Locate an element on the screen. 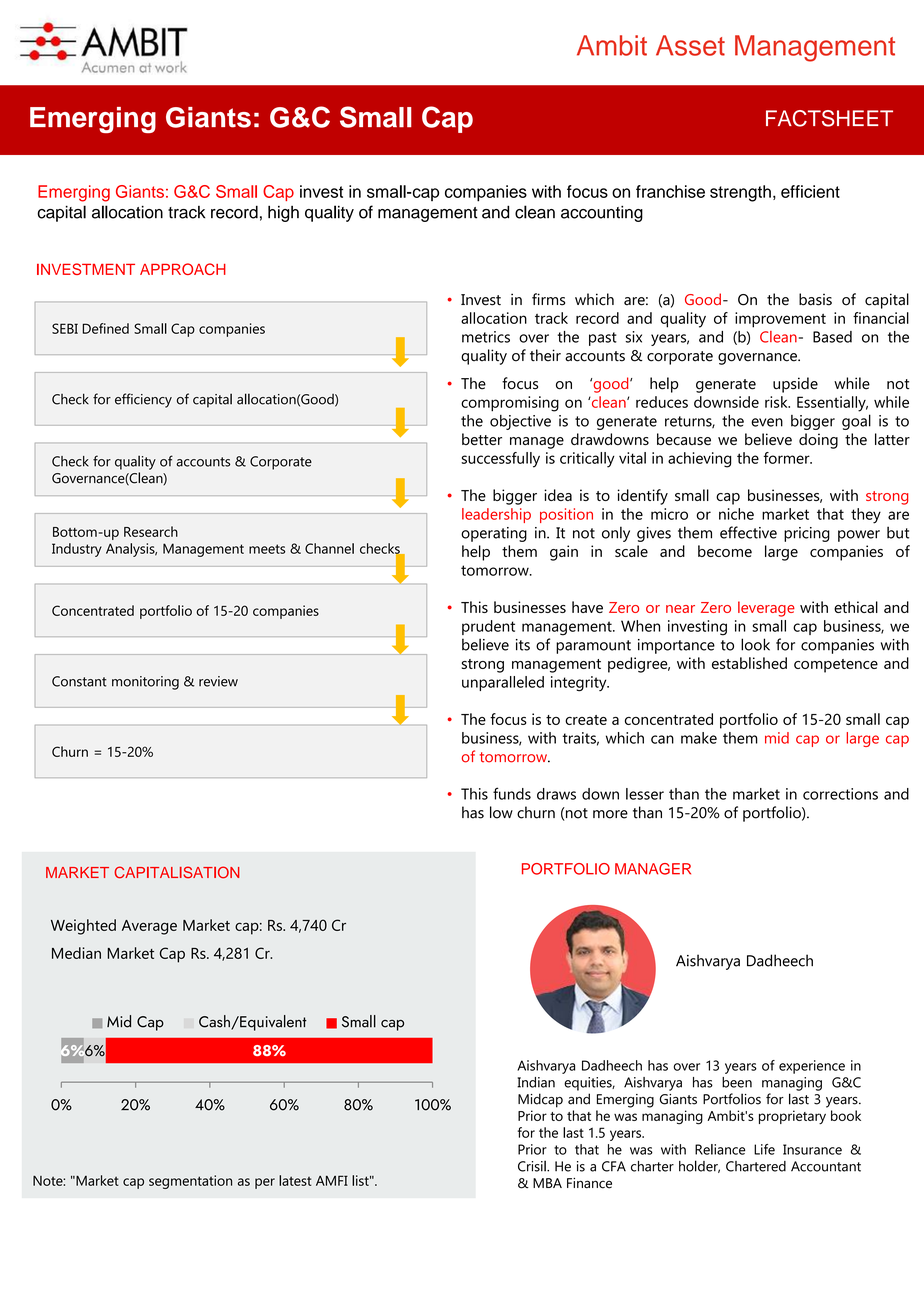 This screenshot has width=924, height=1309. corrections is located at coordinates (840, 794).
